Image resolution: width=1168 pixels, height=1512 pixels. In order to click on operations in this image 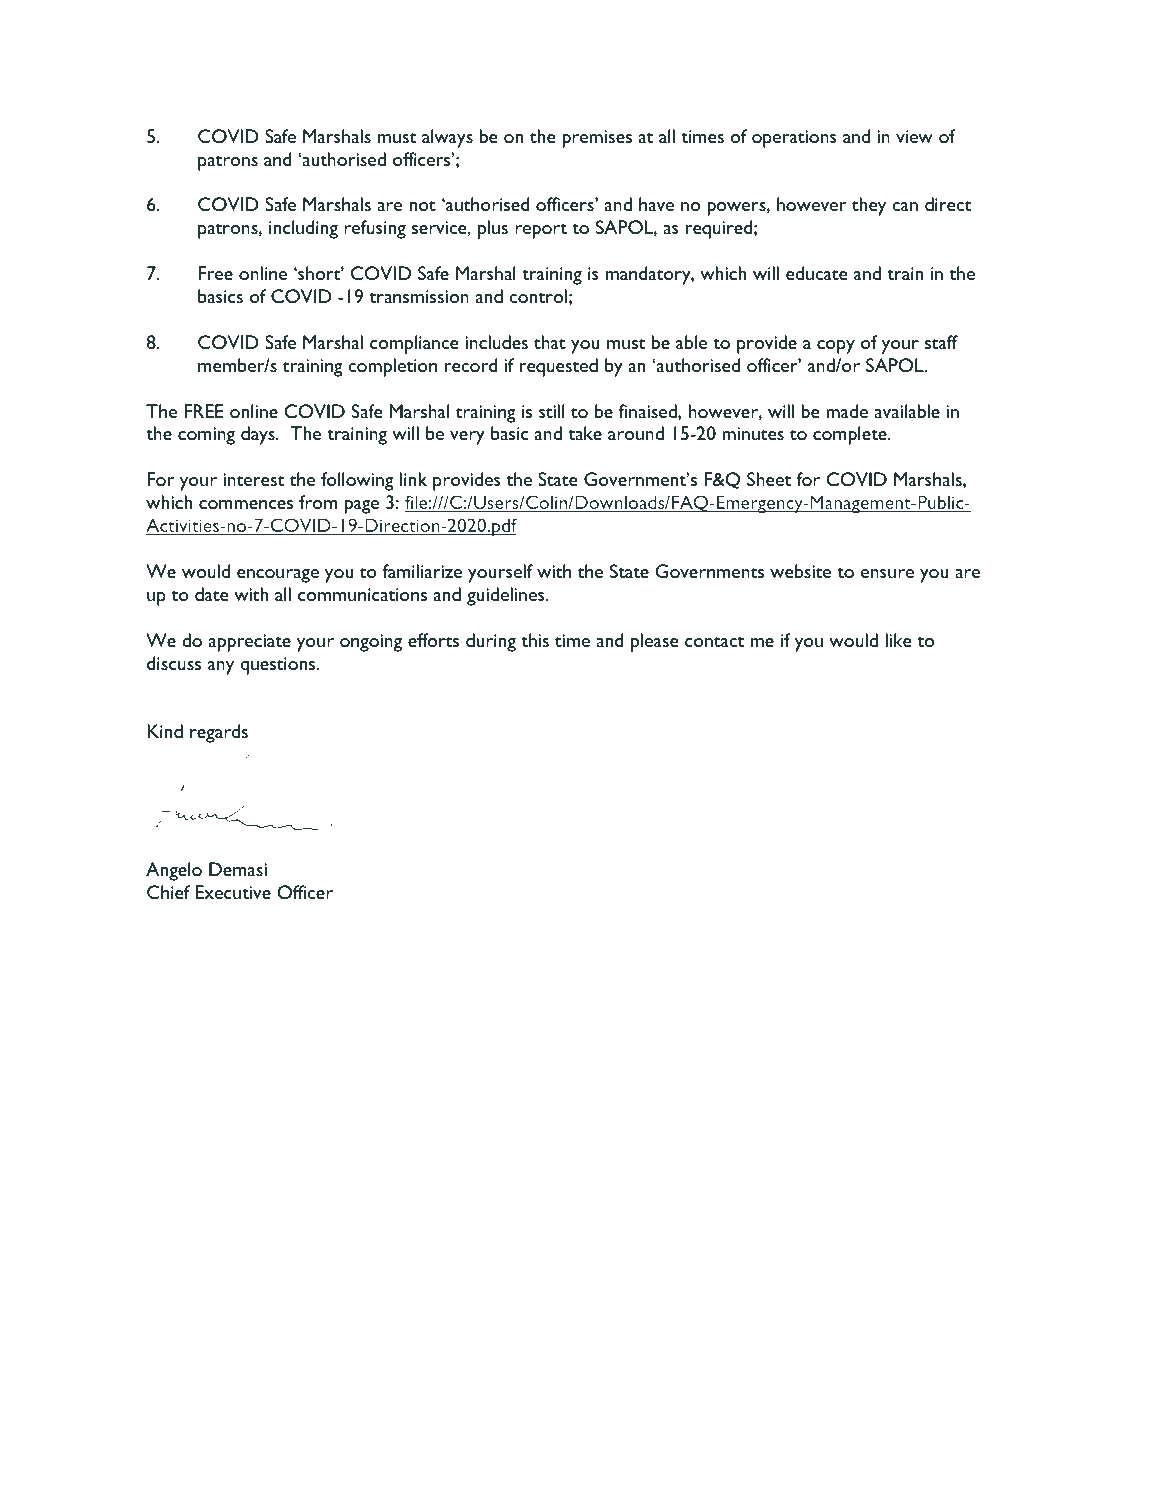, I will do `click(794, 139)`.
